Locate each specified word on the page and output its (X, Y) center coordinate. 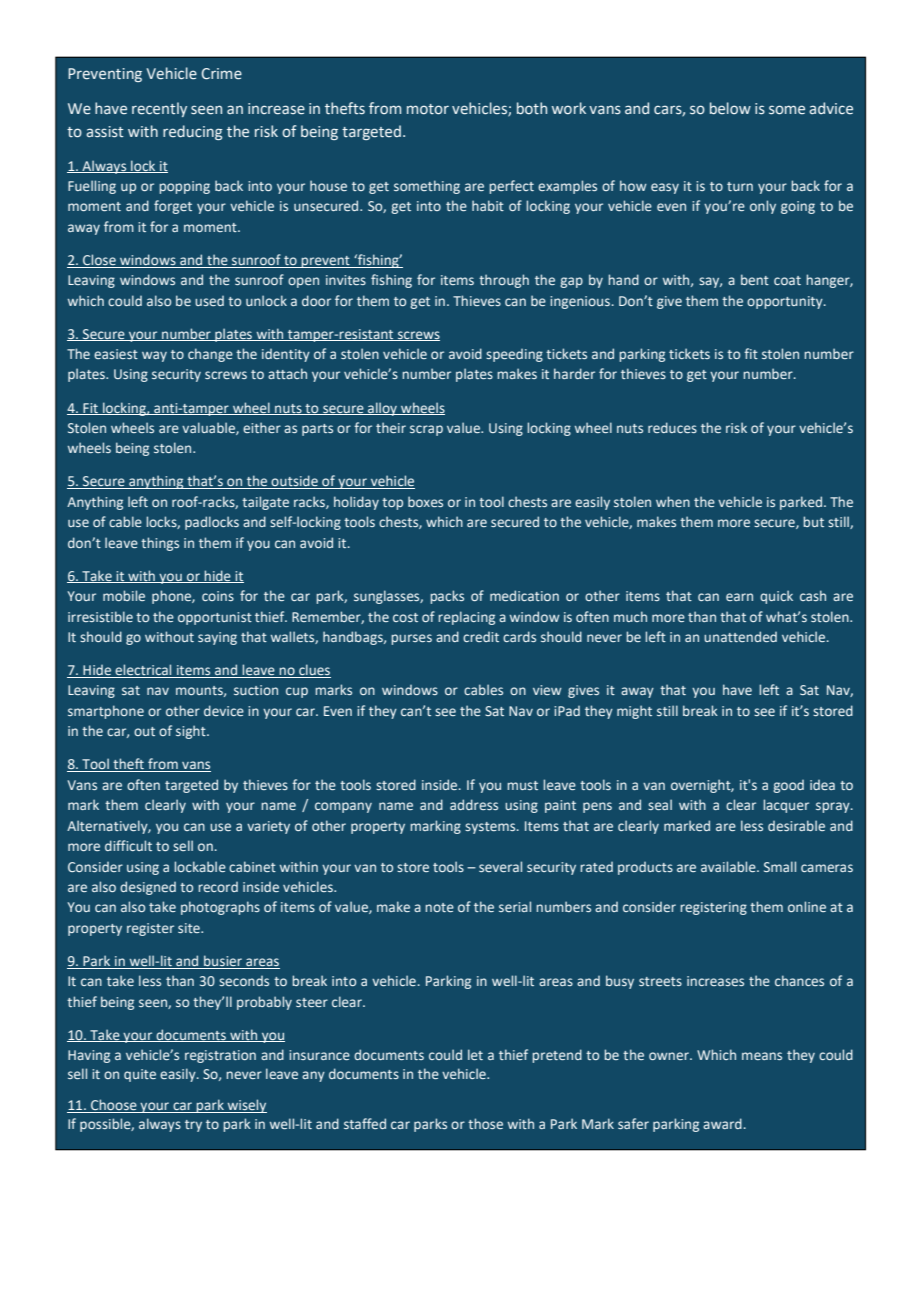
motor (428, 109)
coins (218, 596)
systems (491, 828)
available (729, 866)
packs (447, 597)
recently (159, 109)
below (730, 108)
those (485, 1123)
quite (140, 1075)
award (722, 1123)
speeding (514, 355)
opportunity (786, 302)
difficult (128, 845)
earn (739, 597)
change (210, 355)
